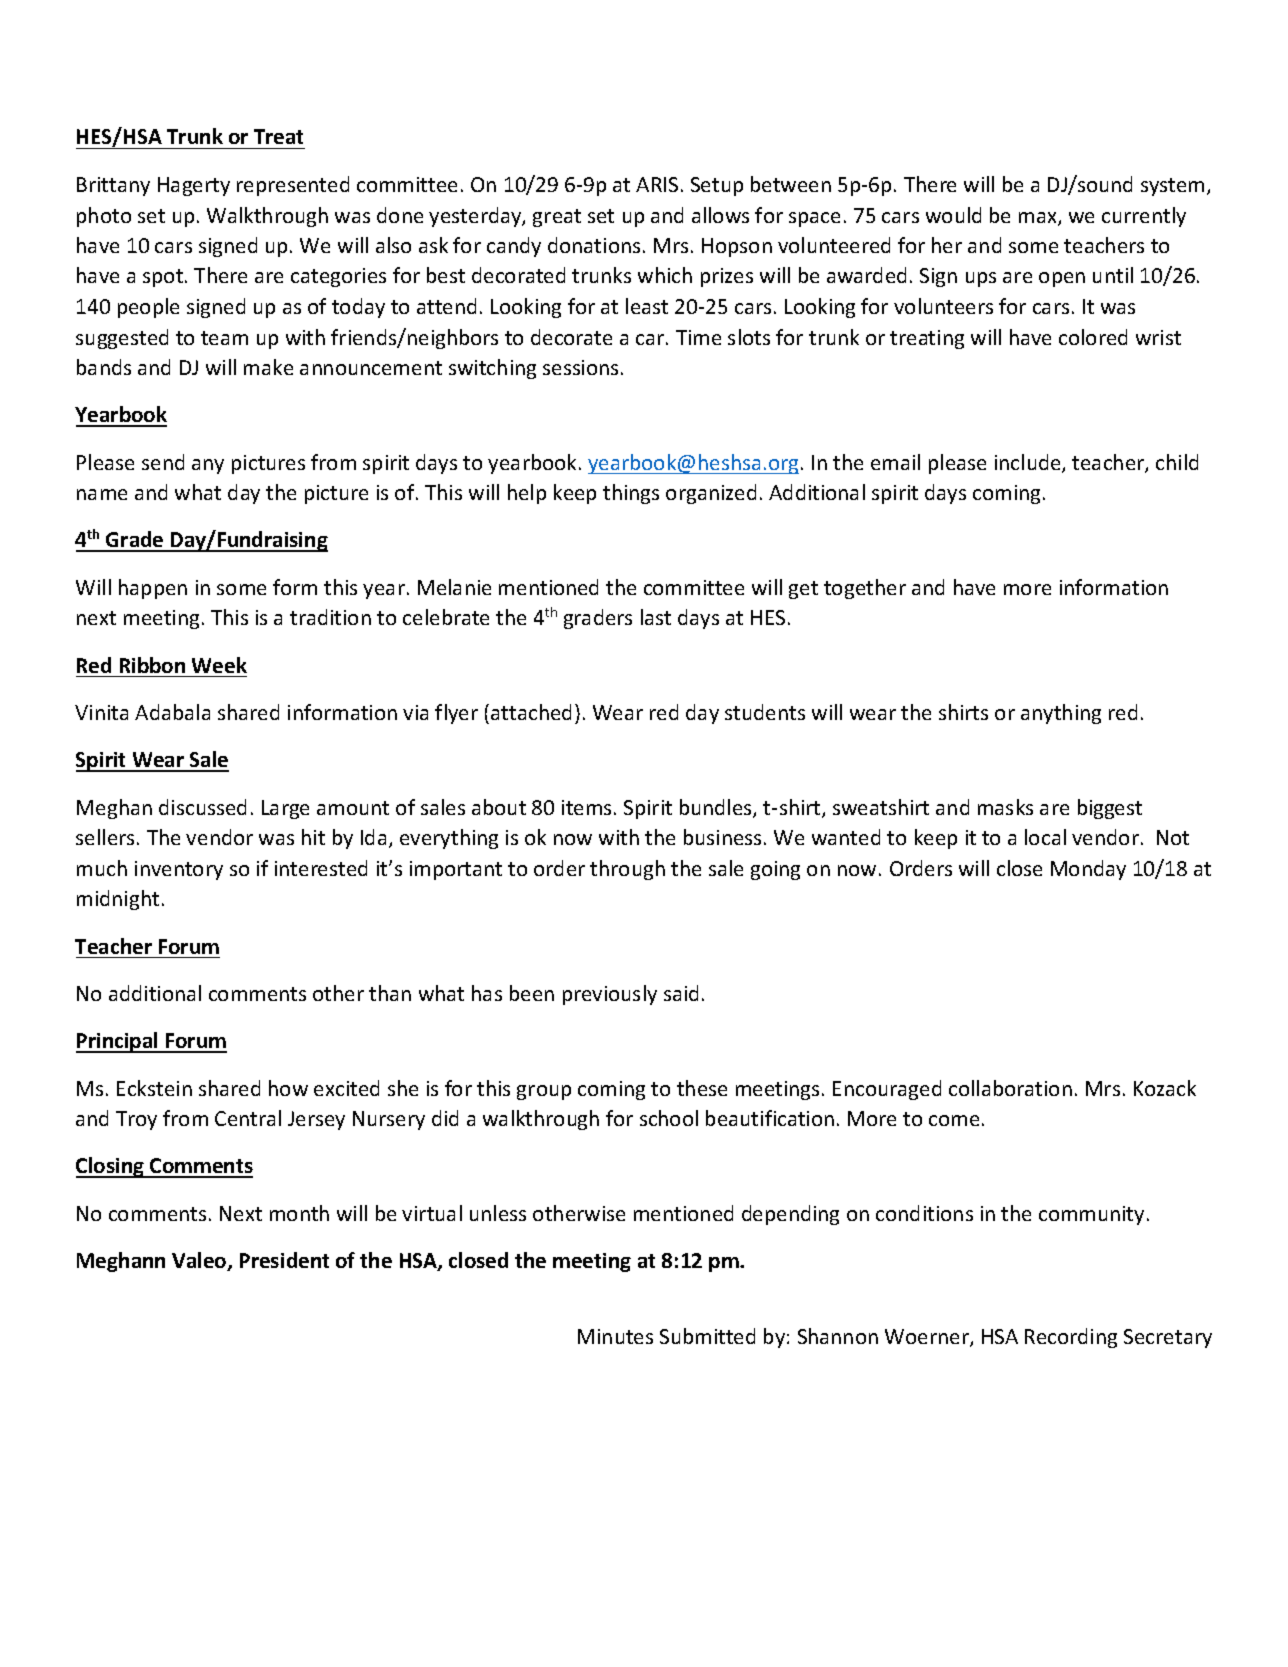  What do you see at coordinates (1039, 219) in the page?
I see `max` at bounding box center [1039, 219].
